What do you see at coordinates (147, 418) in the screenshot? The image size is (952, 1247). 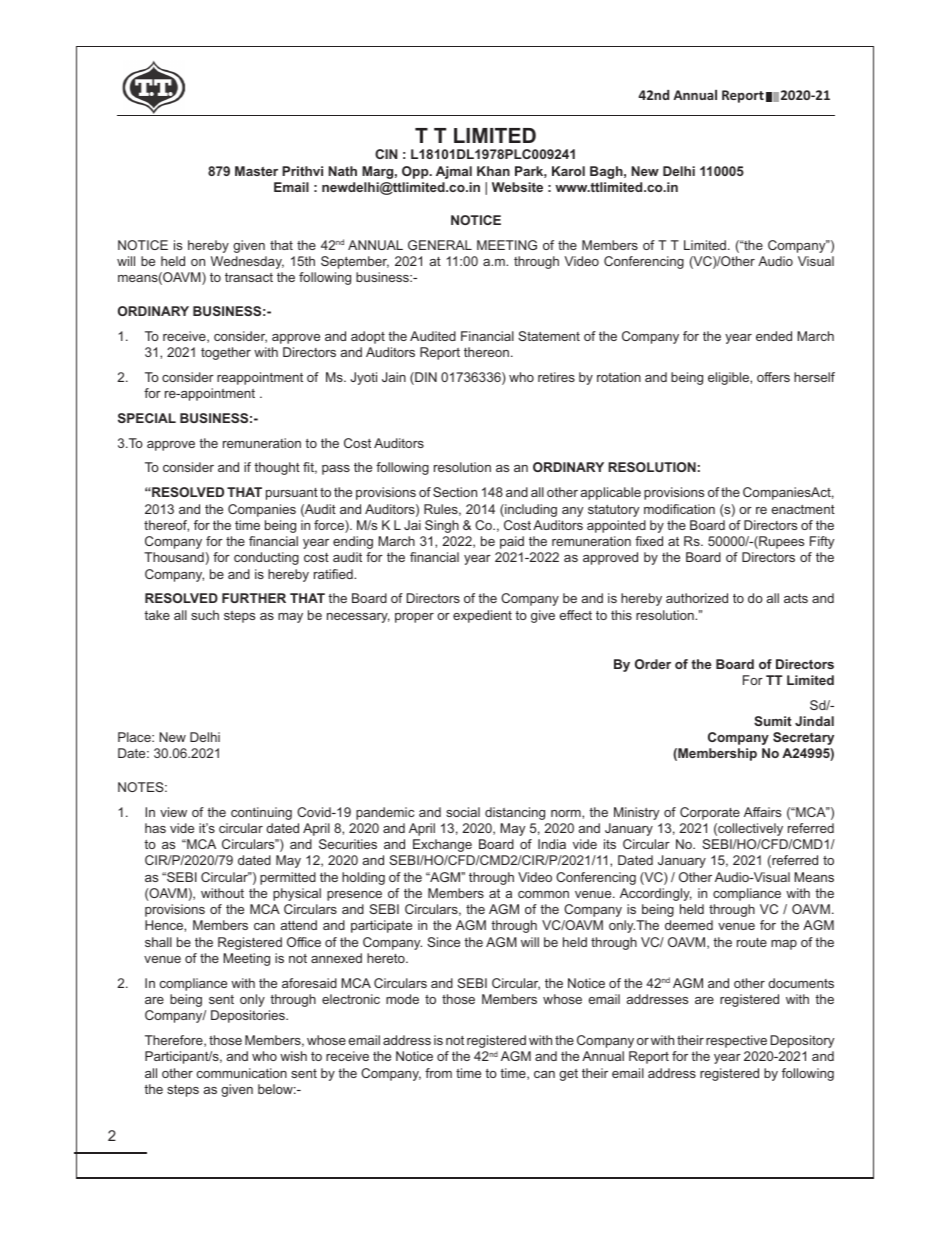 I see `SPECIAL` at bounding box center [147, 418].
